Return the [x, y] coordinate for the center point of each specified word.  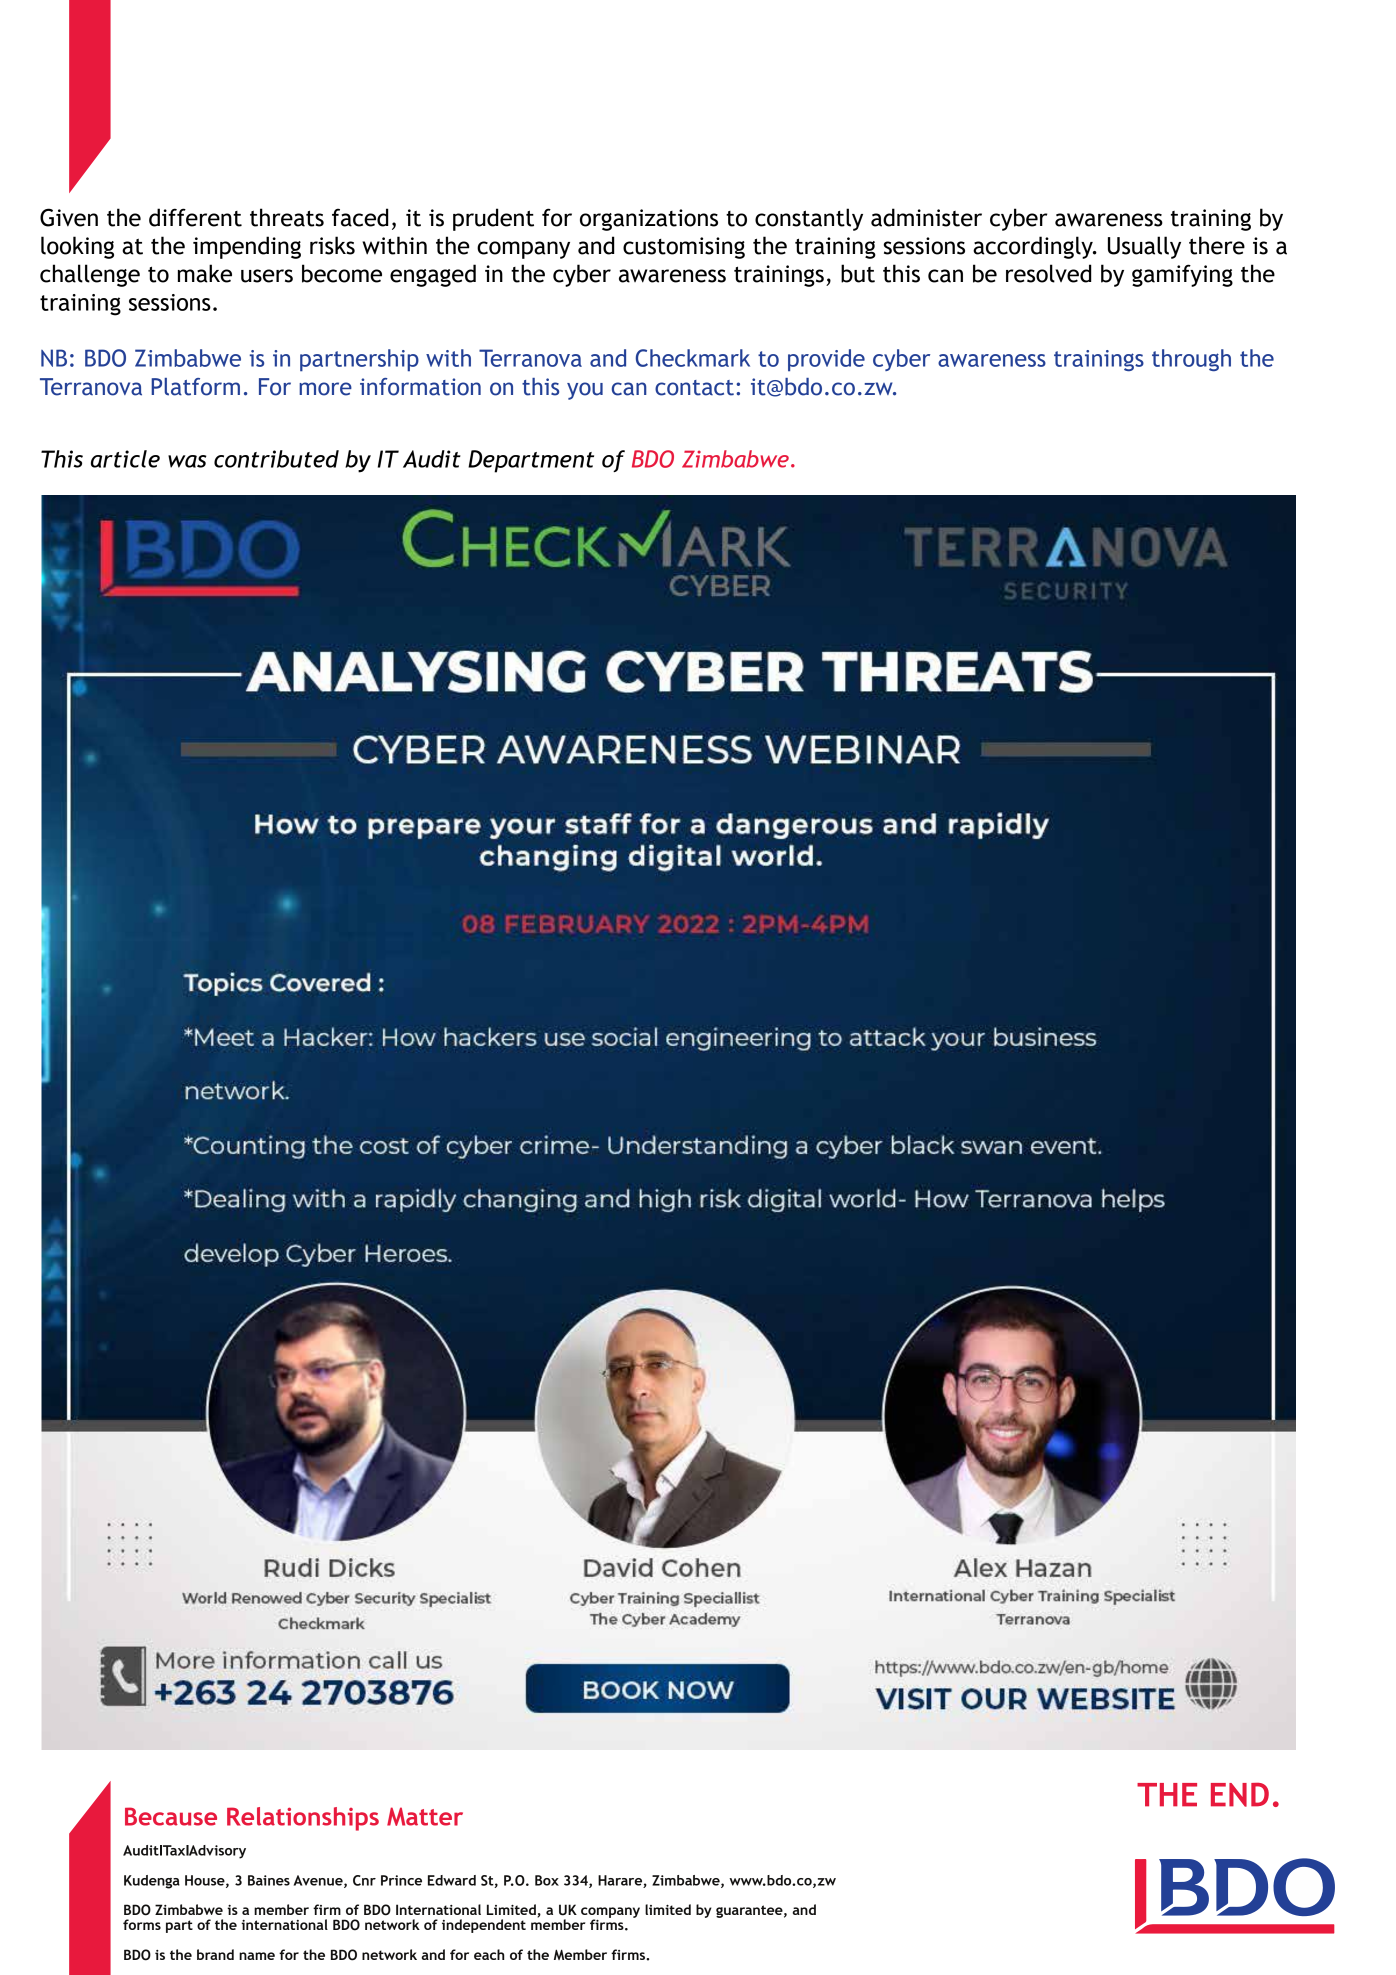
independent [484, 1926]
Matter [425, 1816]
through [1191, 360]
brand [215, 1954]
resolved [1048, 273]
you [585, 391]
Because [171, 1816]
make [205, 273]
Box [547, 1880]
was [187, 461]
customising [684, 248]
